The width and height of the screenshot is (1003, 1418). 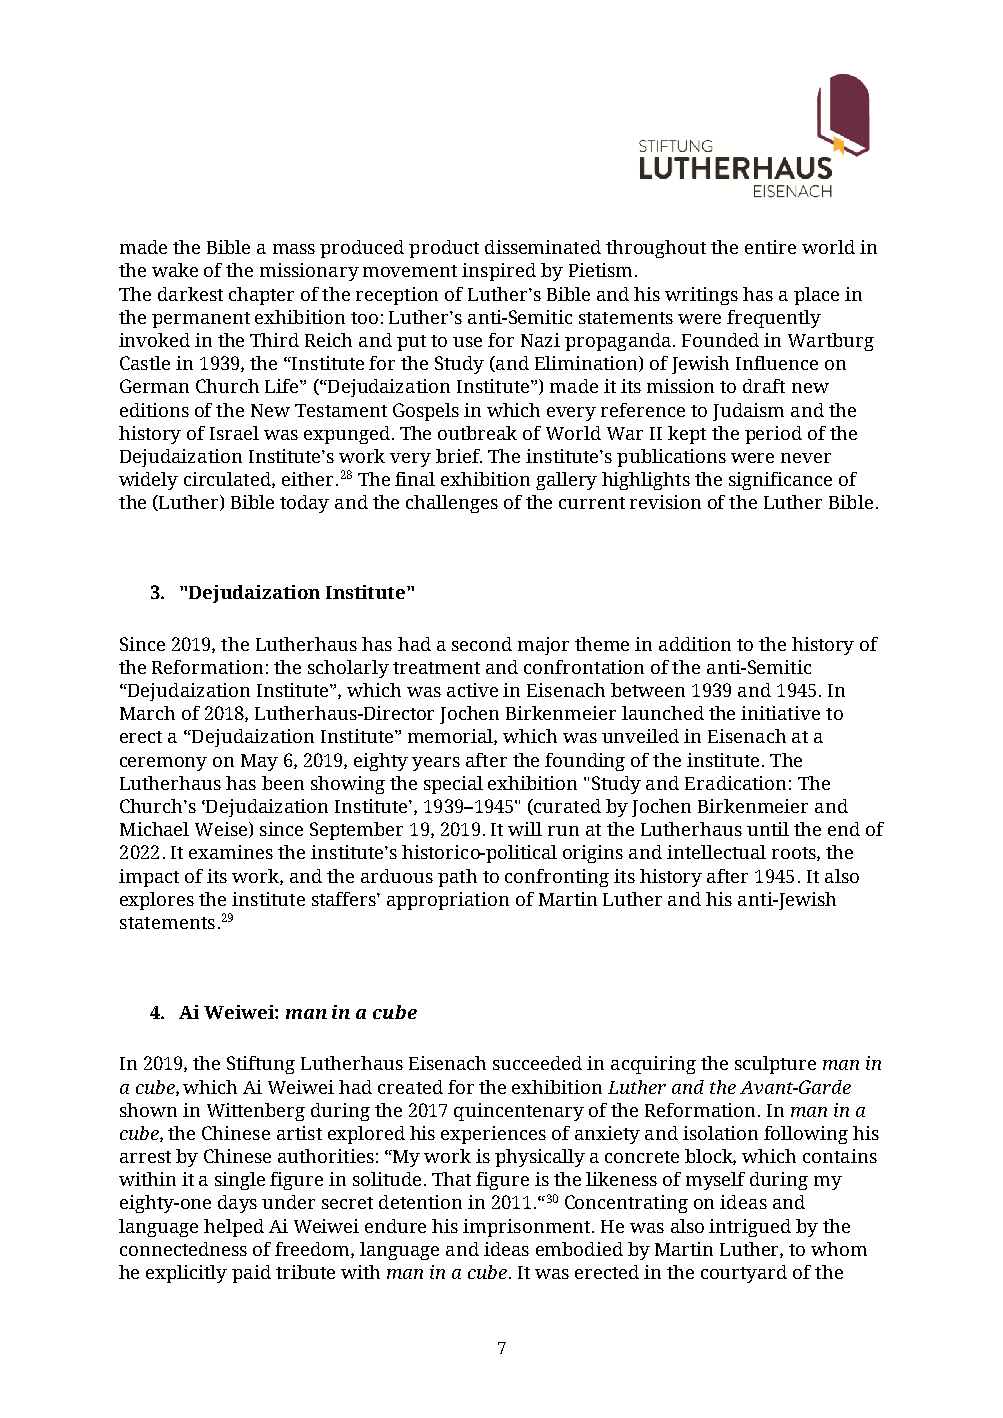 What do you see at coordinates (147, 713) in the screenshot?
I see `March` at bounding box center [147, 713].
